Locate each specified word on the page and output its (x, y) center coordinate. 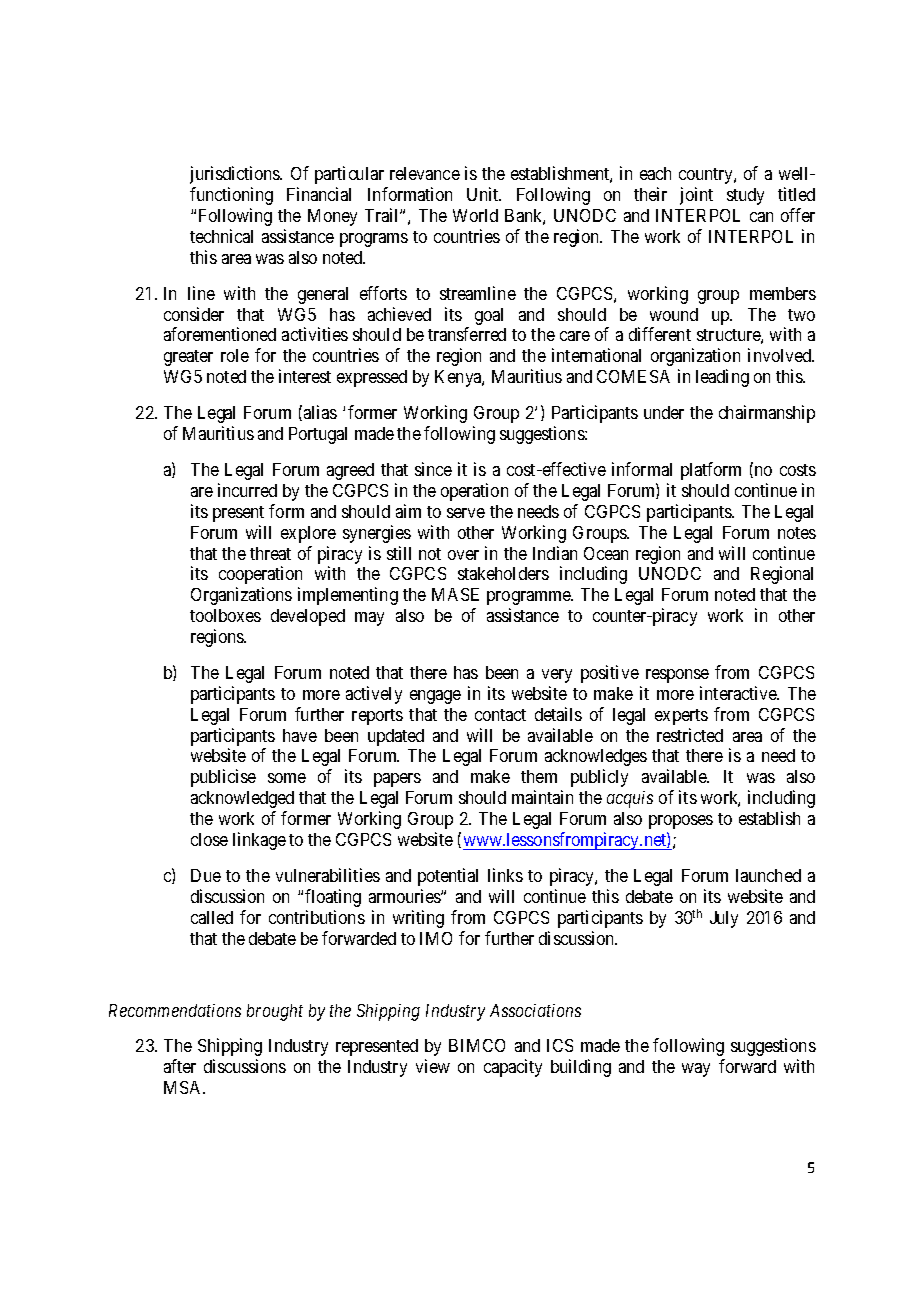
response (677, 676)
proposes (681, 822)
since (433, 469)
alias (320, 412)
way (696, 1070)
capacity (513, 1068)
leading (722, 378)
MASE (455, 594)
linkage (259, 841)
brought (275, 1012)
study (745, 196)
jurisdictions (236, 175)
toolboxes (225, 615)
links (505, 875)
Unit (484, 194)
